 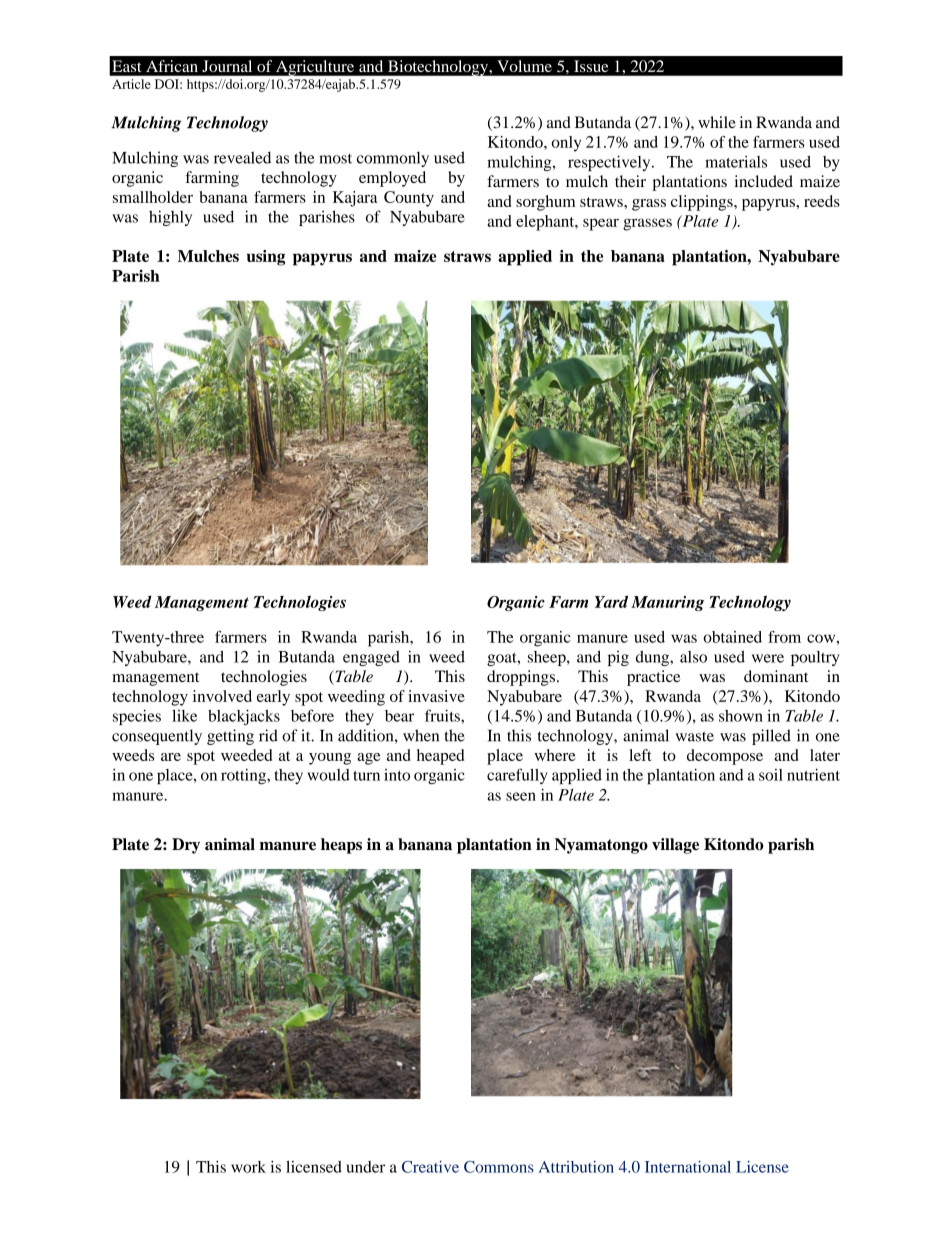 I want to click on work, so click(x=248, y=1167).
